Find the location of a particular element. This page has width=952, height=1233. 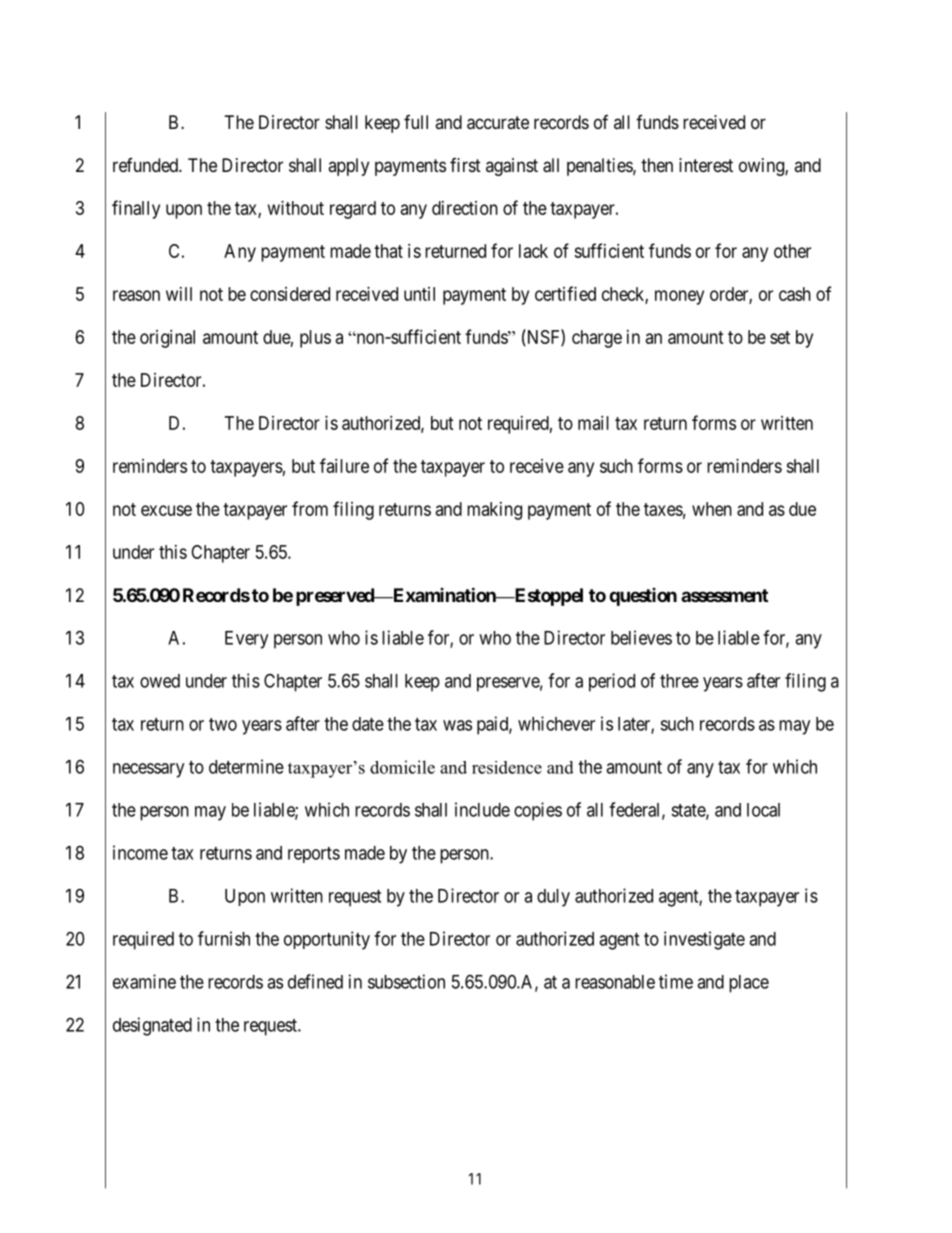

until is located at coordinates (419, 294).
